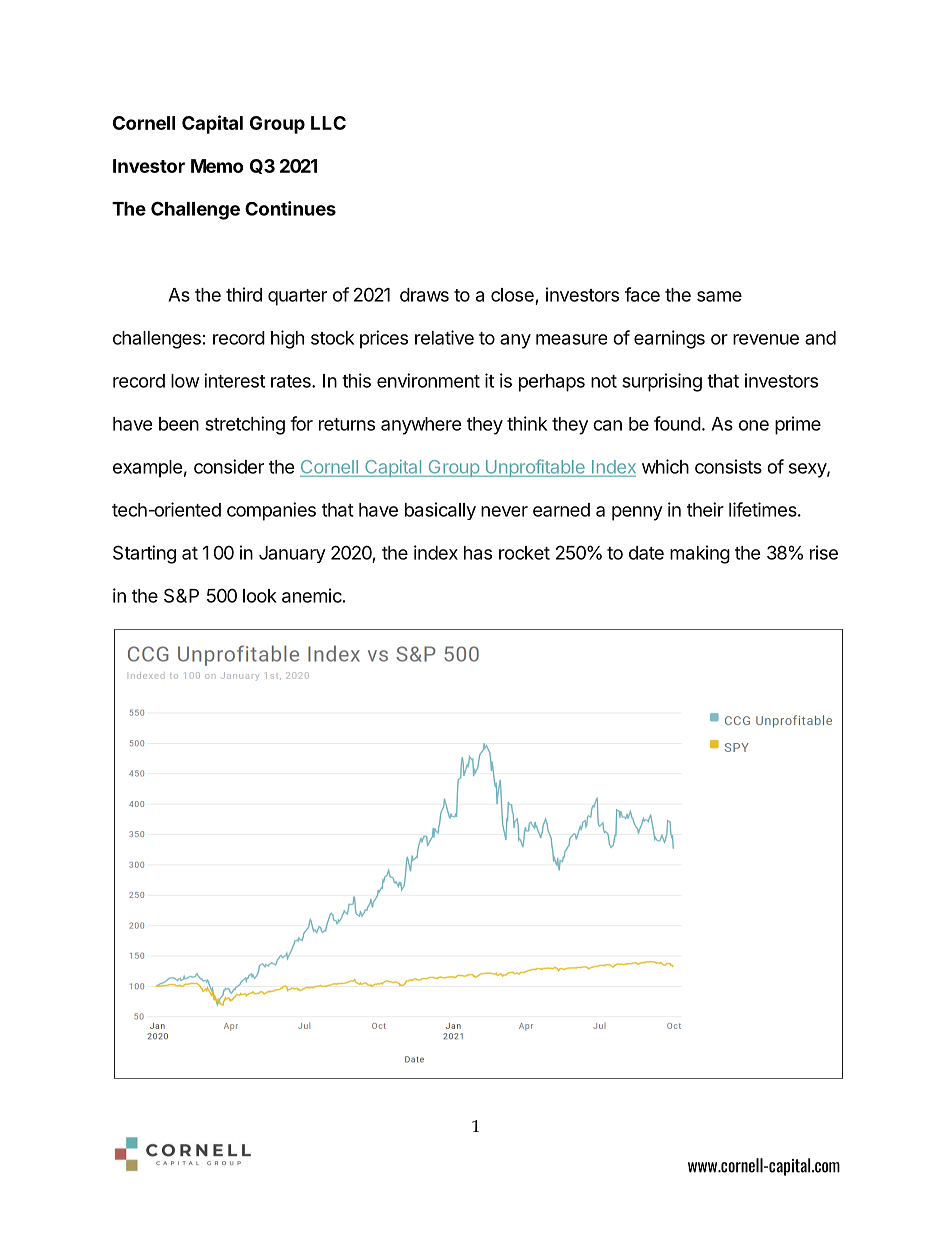 The height and width of the screenshot is (1233, 952). Describe the element at coordinates (328, 123) in the screenshot. I see `LLC` at that location.
